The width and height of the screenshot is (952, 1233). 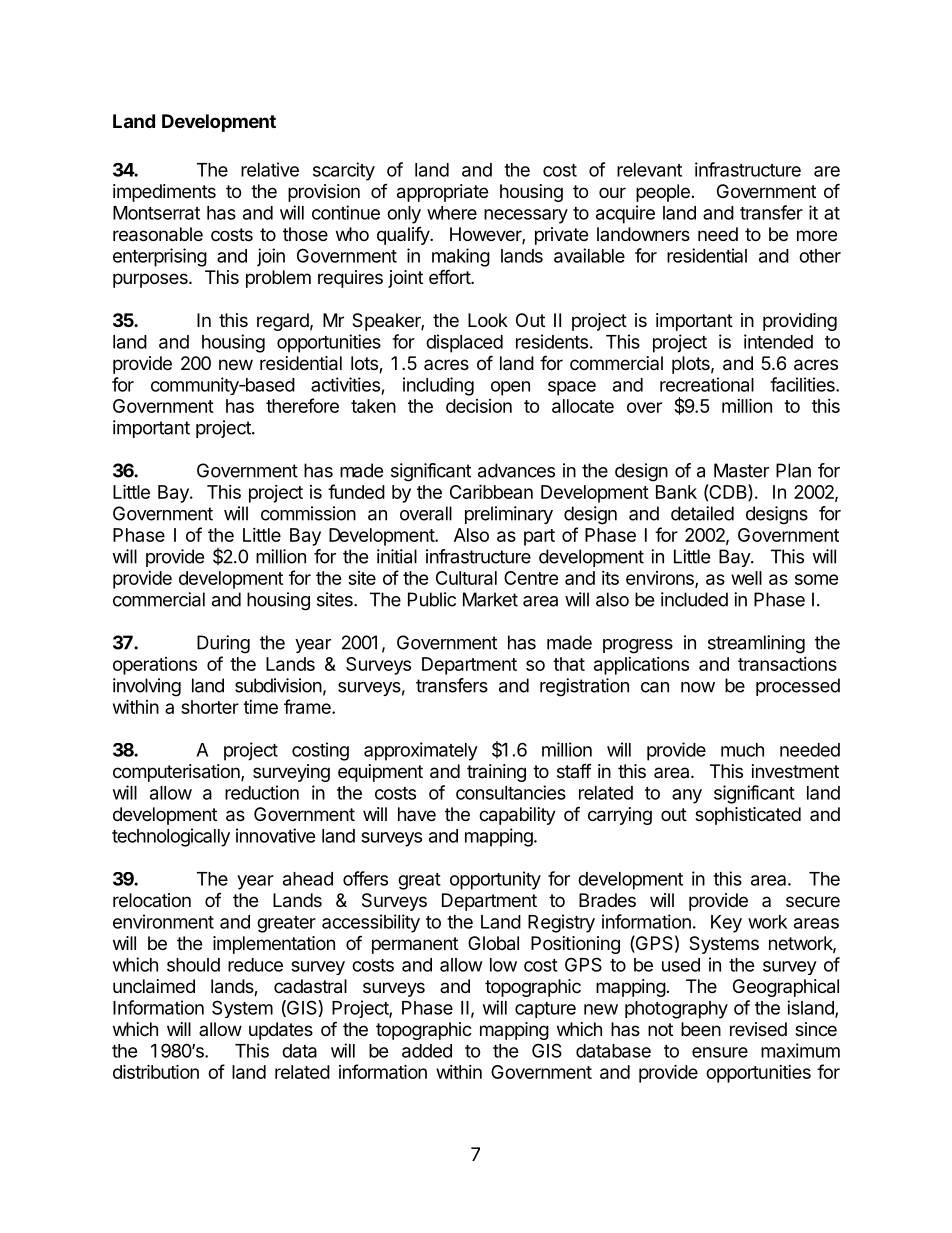 What do you see at coordinates (452, 213) in the screenshot?
I see `where` at bounding box center [452, 213].
